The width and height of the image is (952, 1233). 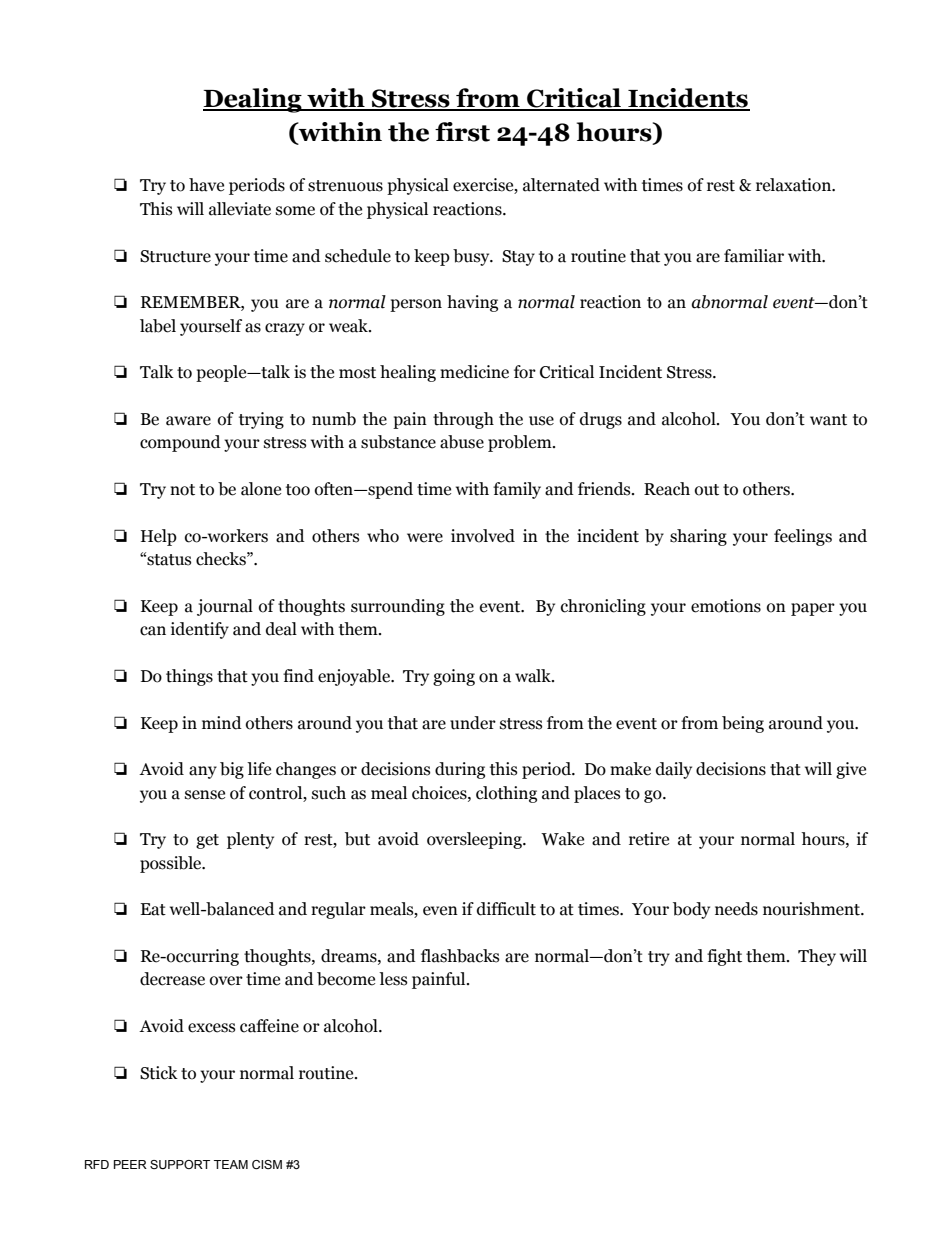 What do you see at coordinates (462, 132) in the image?
I see `first` at bounding box center [462, 132].
